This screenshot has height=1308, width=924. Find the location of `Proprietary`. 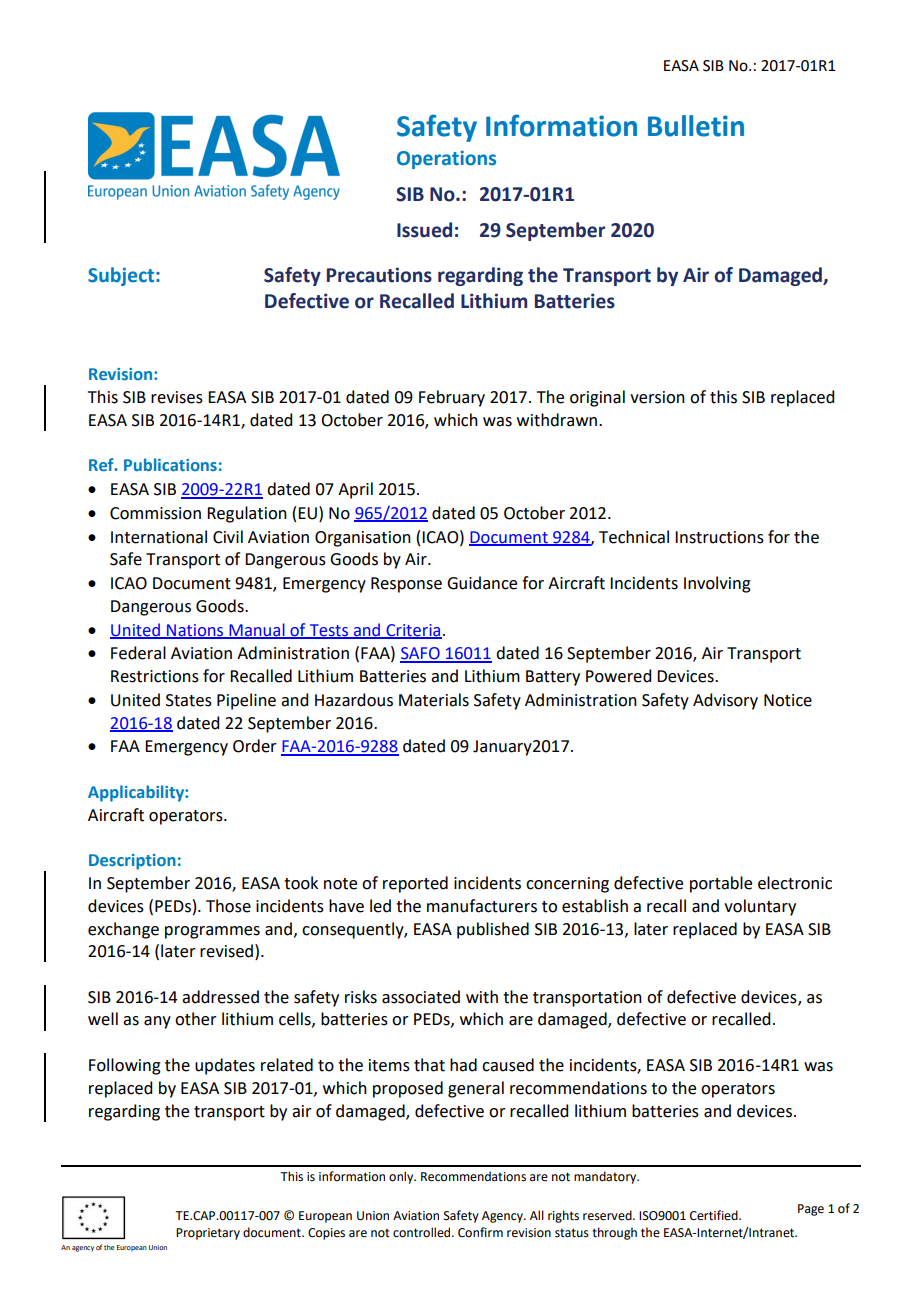

Proprietary is located at coordinates (208, 1234).
